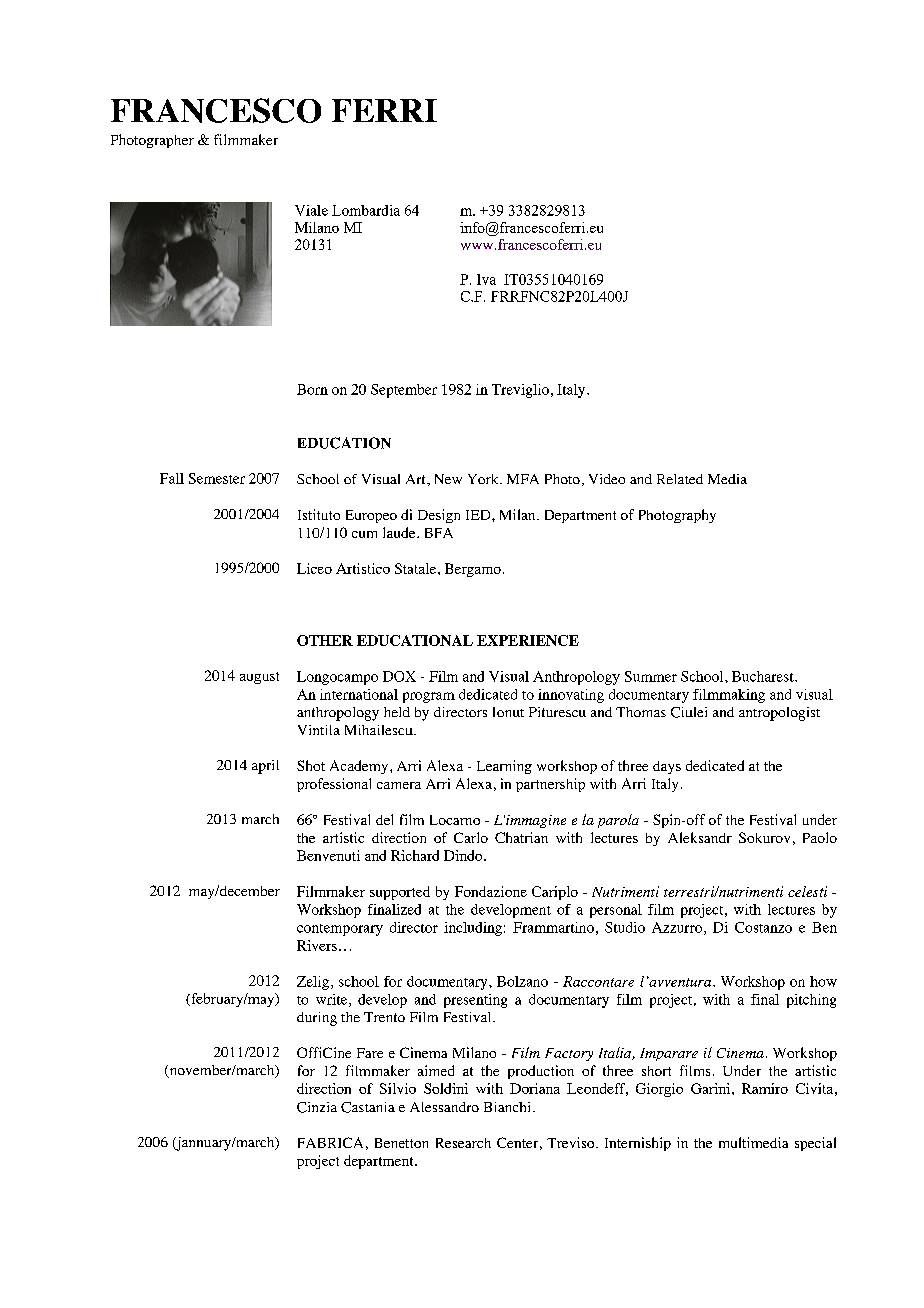 The image size is (924, 1308). Describe the element at coordinates (404, 391) in the page. I see `September` at that location.
